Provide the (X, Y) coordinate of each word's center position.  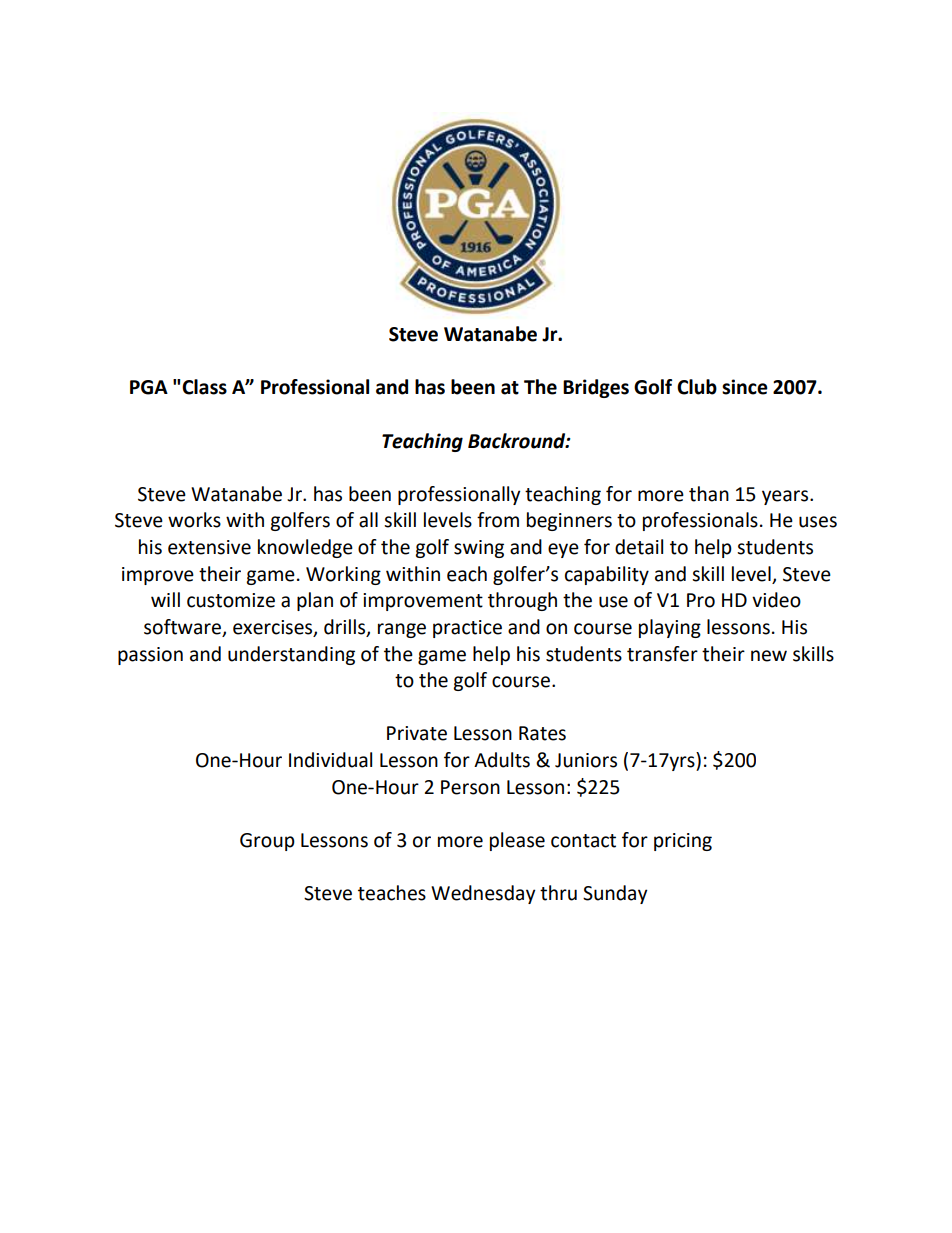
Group (267, 842)
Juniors (586, 760)
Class (204, 387)
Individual (330, 760)
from (498, 520)
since (745, 387)
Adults (502, 760)
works (194, 520)
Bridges (596, 388)
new (769, 656)
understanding (291, 655)
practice (467, 629)
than (709, 494)
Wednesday (483, 894)
